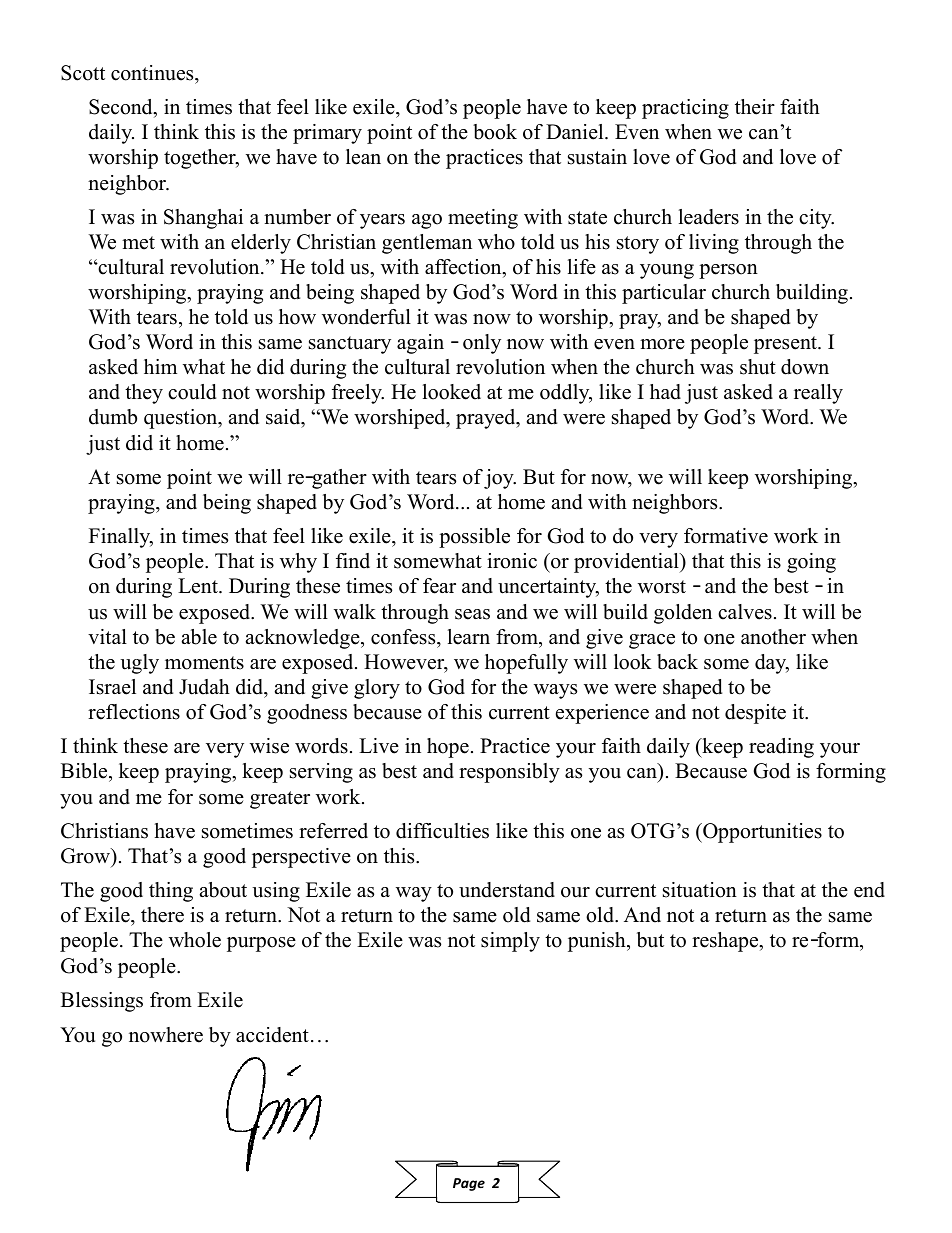  Describe the element at coordinates (818, 394) in the screenshot. I see `really` at that location.
